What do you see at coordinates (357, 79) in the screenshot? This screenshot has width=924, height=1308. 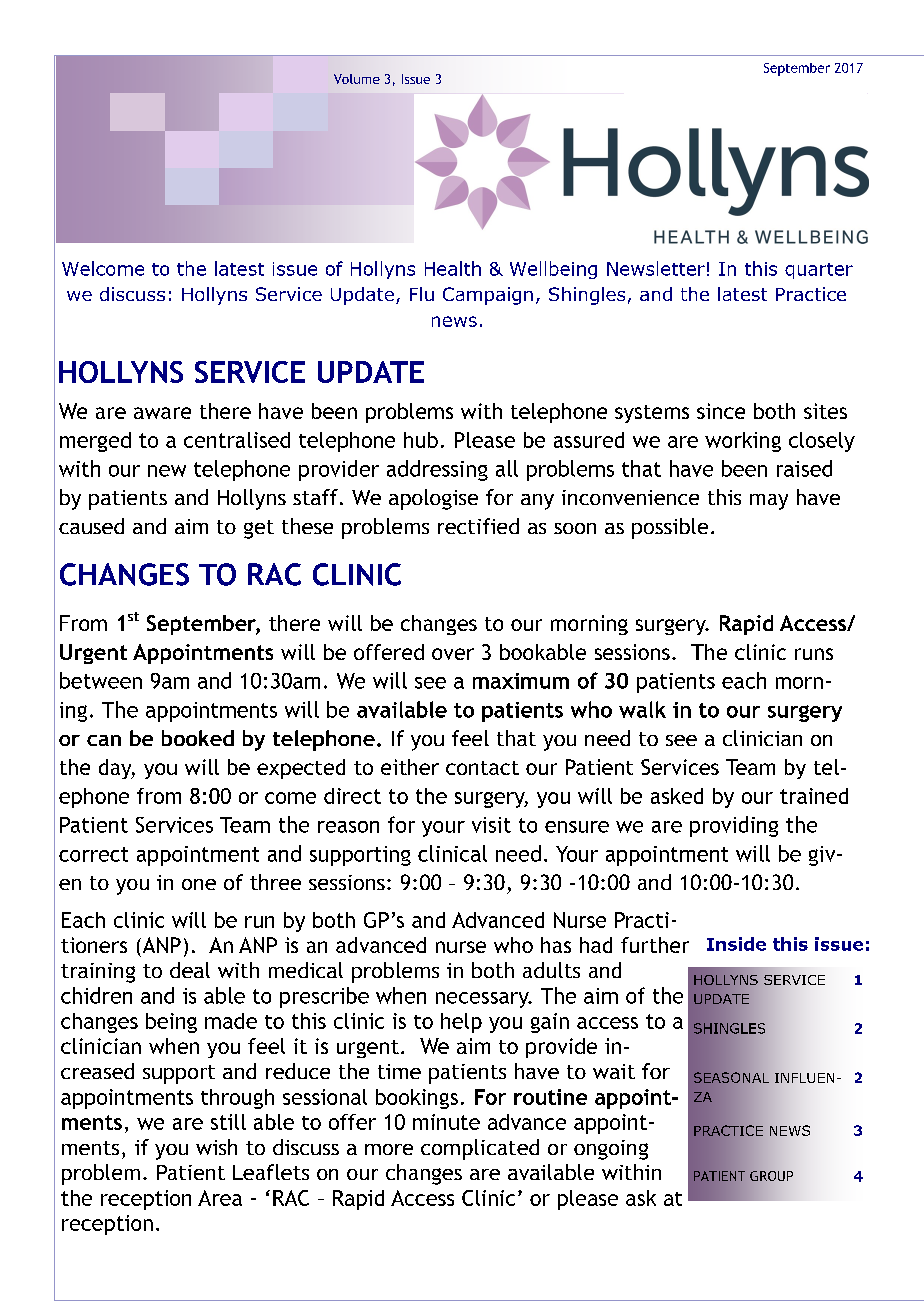 I see `Volume` at bounding box center [357, 79].
